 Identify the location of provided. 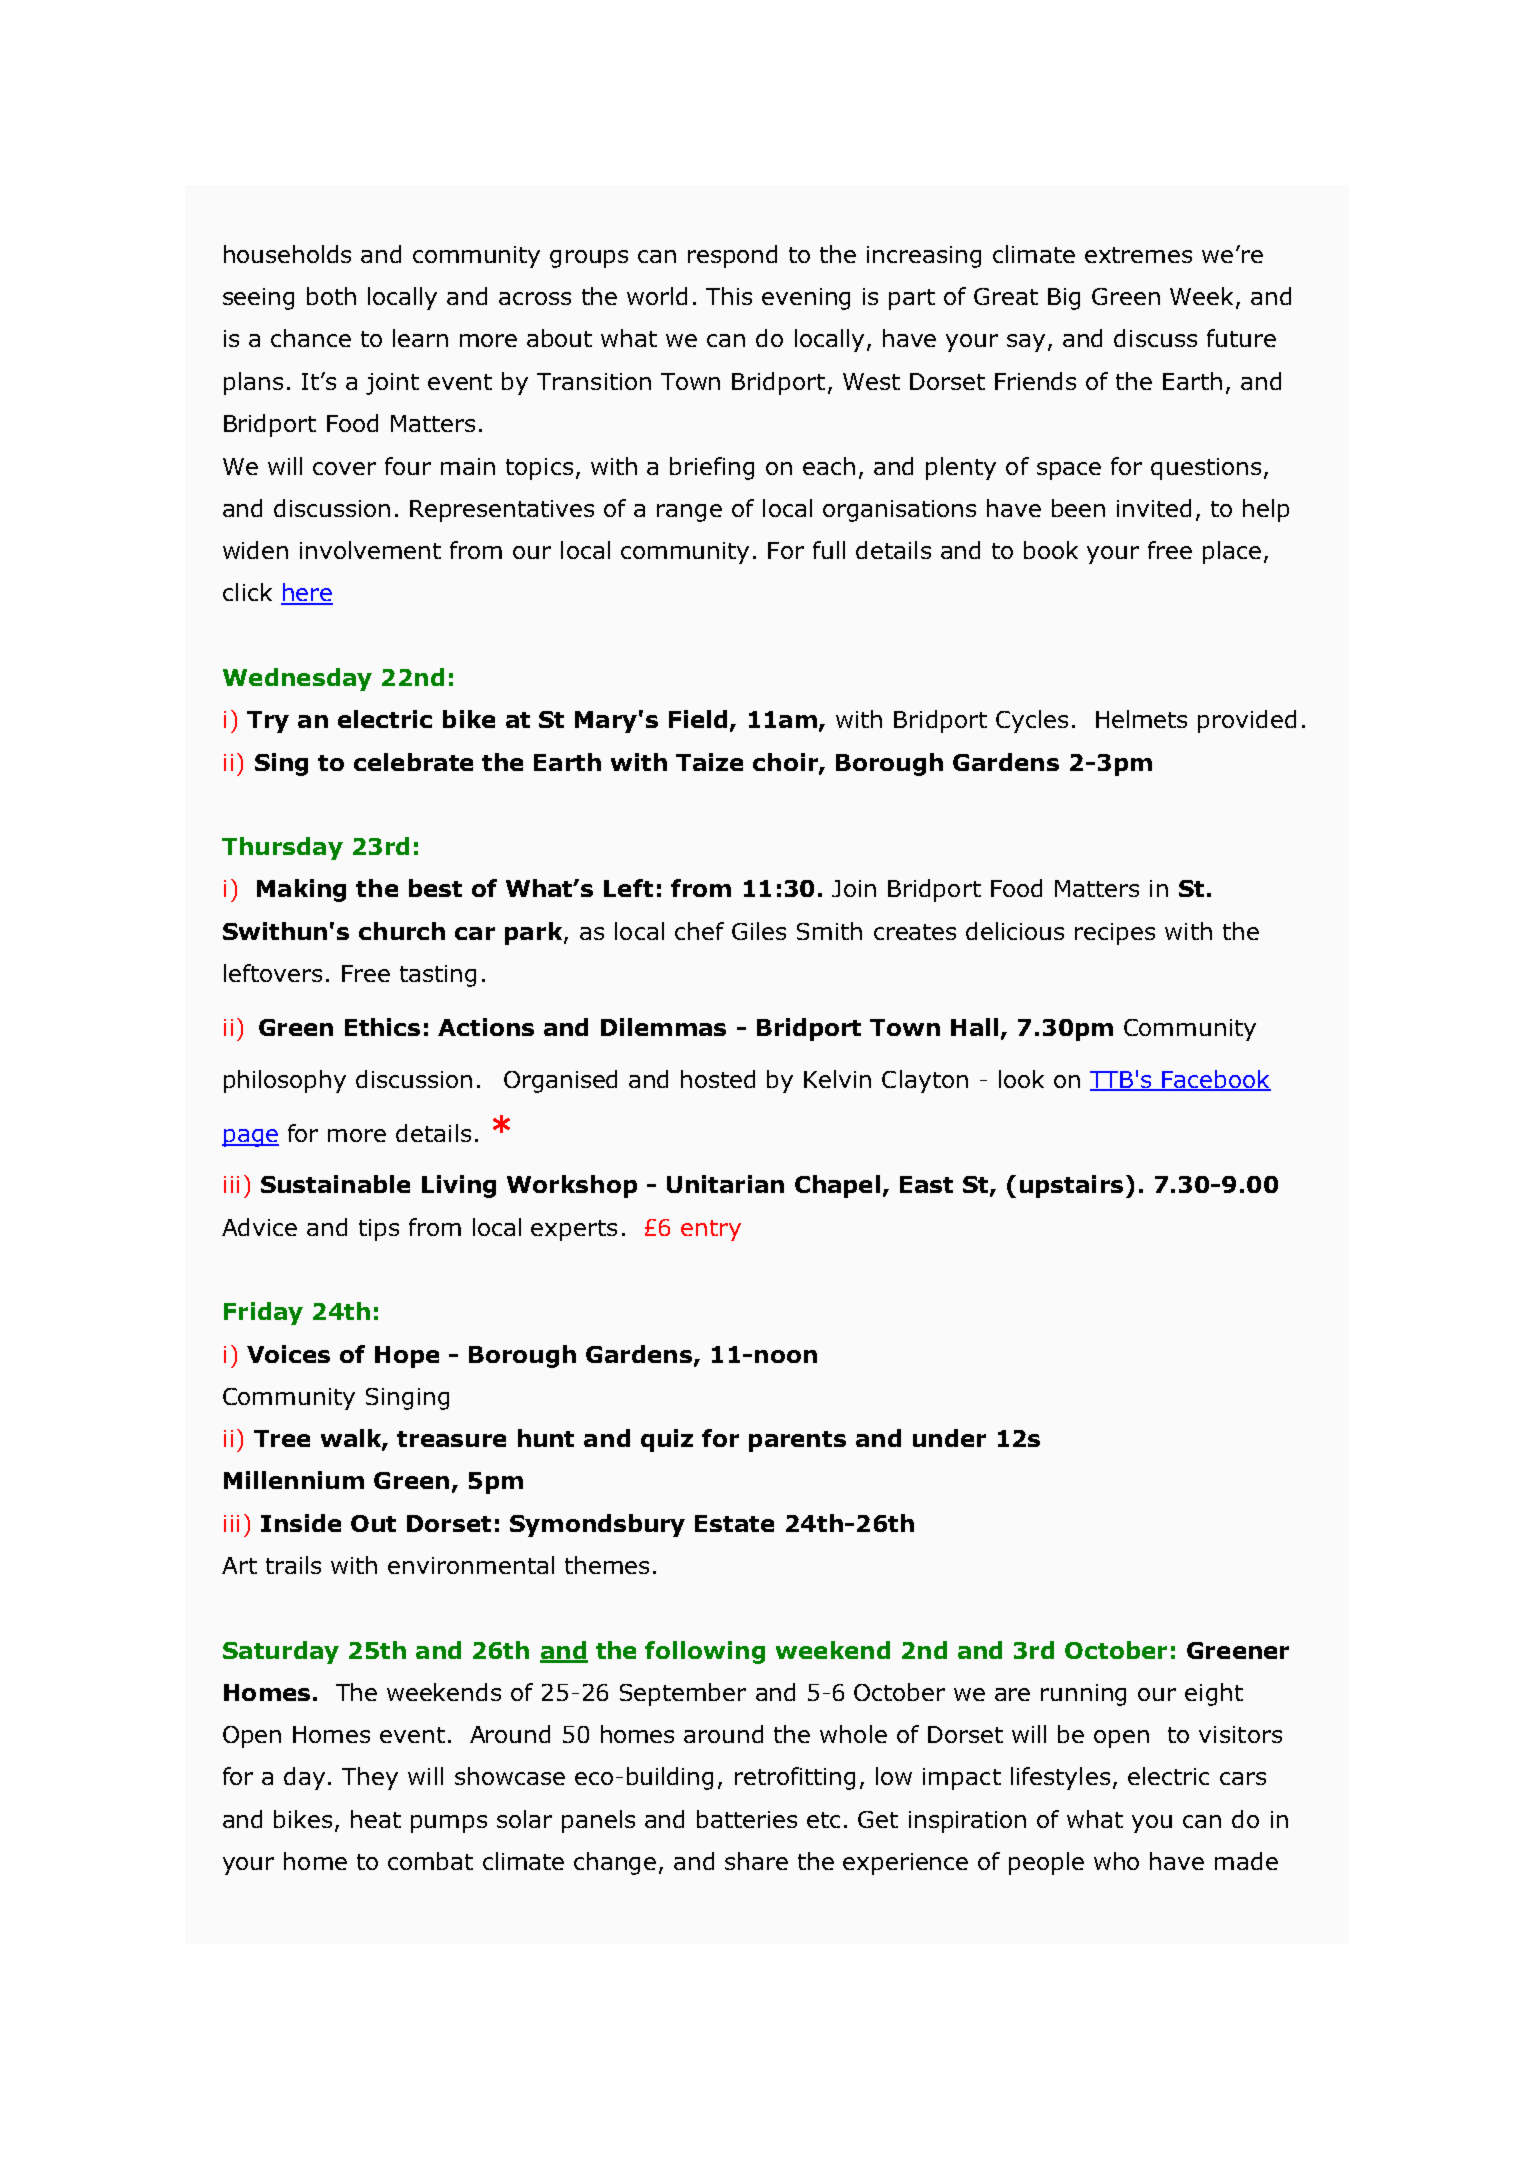
(1247, 721).
